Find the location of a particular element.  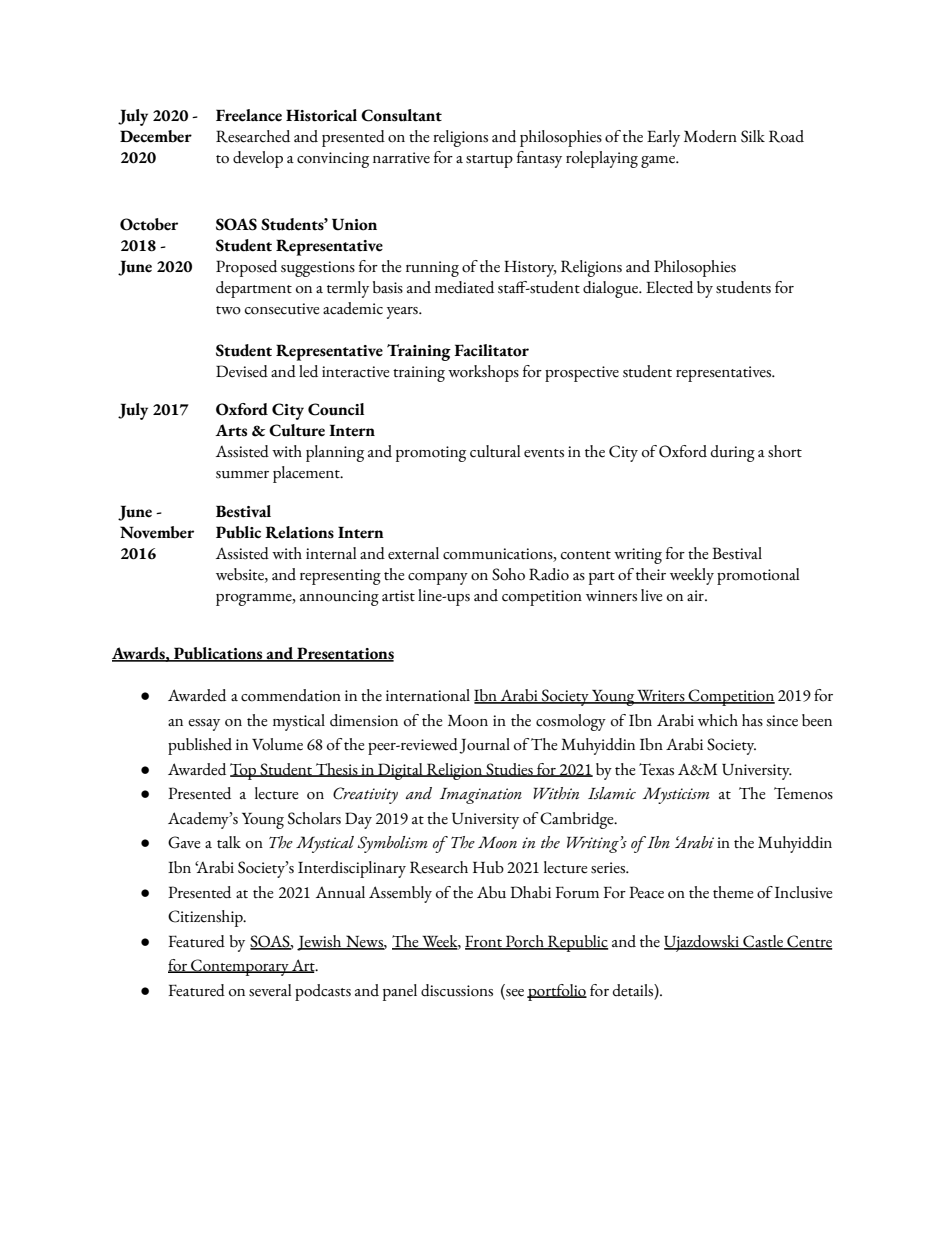

Contemporary is located at coordinates (240, 967).
